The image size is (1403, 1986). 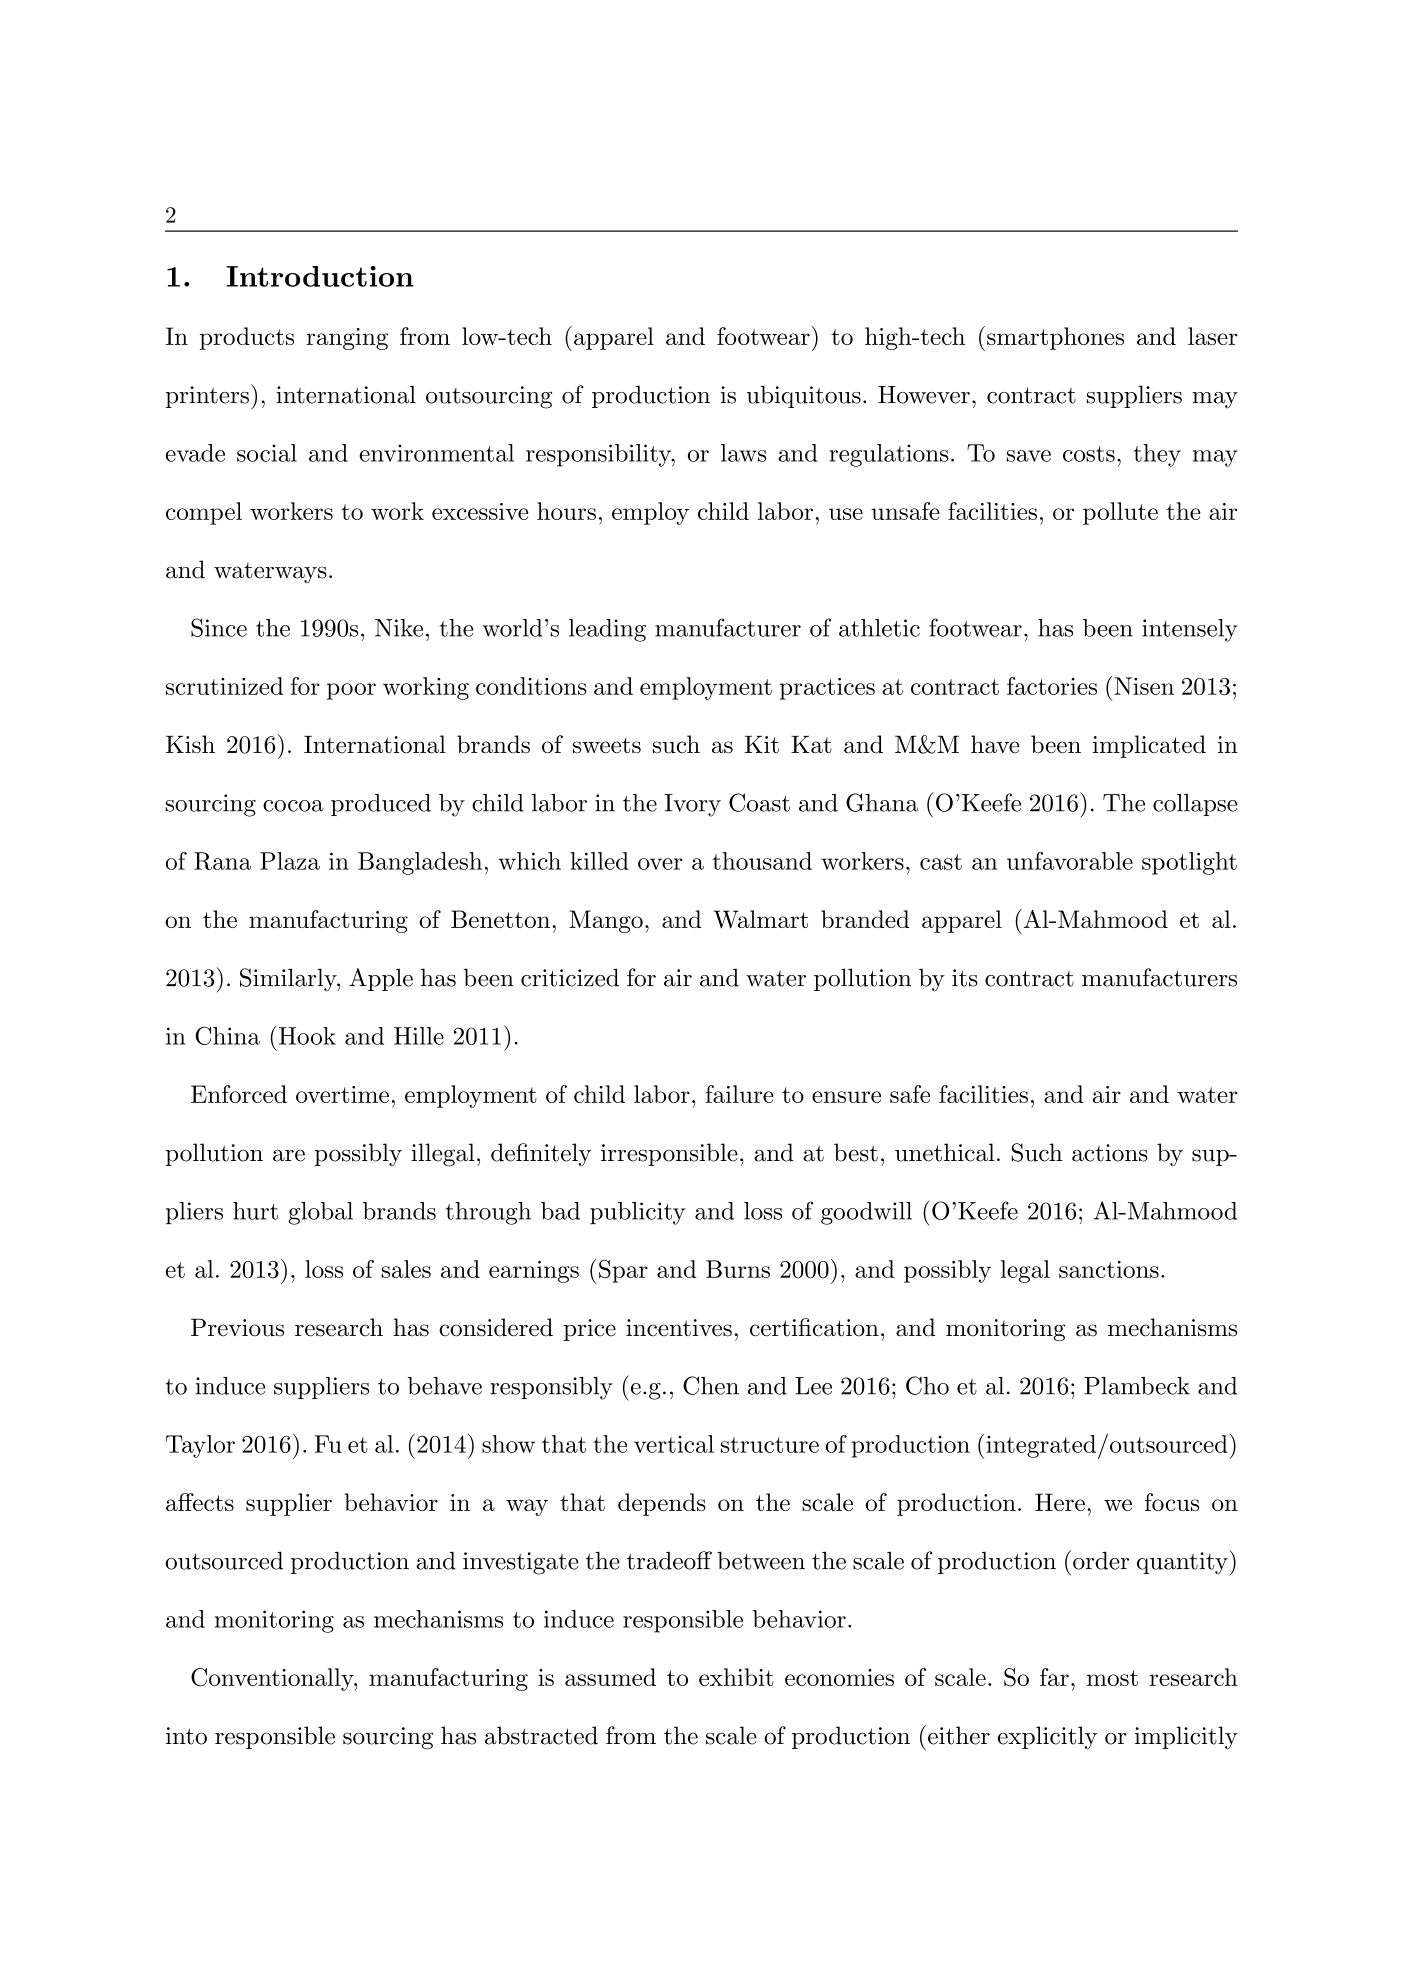 I want to click on exhibit, so click(x=736, y=1677).
